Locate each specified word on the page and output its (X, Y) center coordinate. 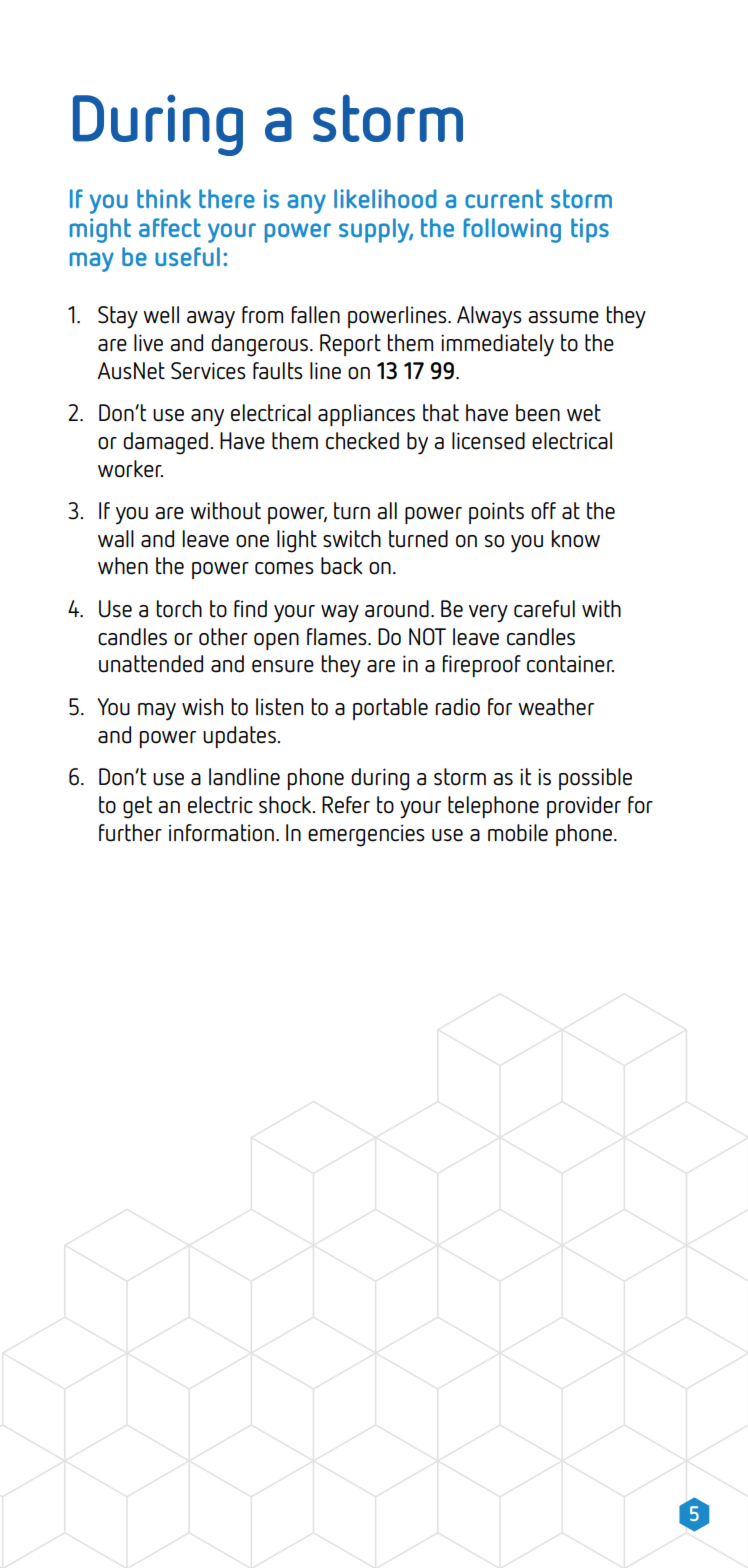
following (512, 230)
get (137, 807)
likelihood (385, 198)
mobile (518, 833)
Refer (346, 805)
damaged (165, 443)
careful (544, 609)
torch (179, 609)
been (538, 413)
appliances (366, 415)
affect (170, 227)
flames (338, 637)
